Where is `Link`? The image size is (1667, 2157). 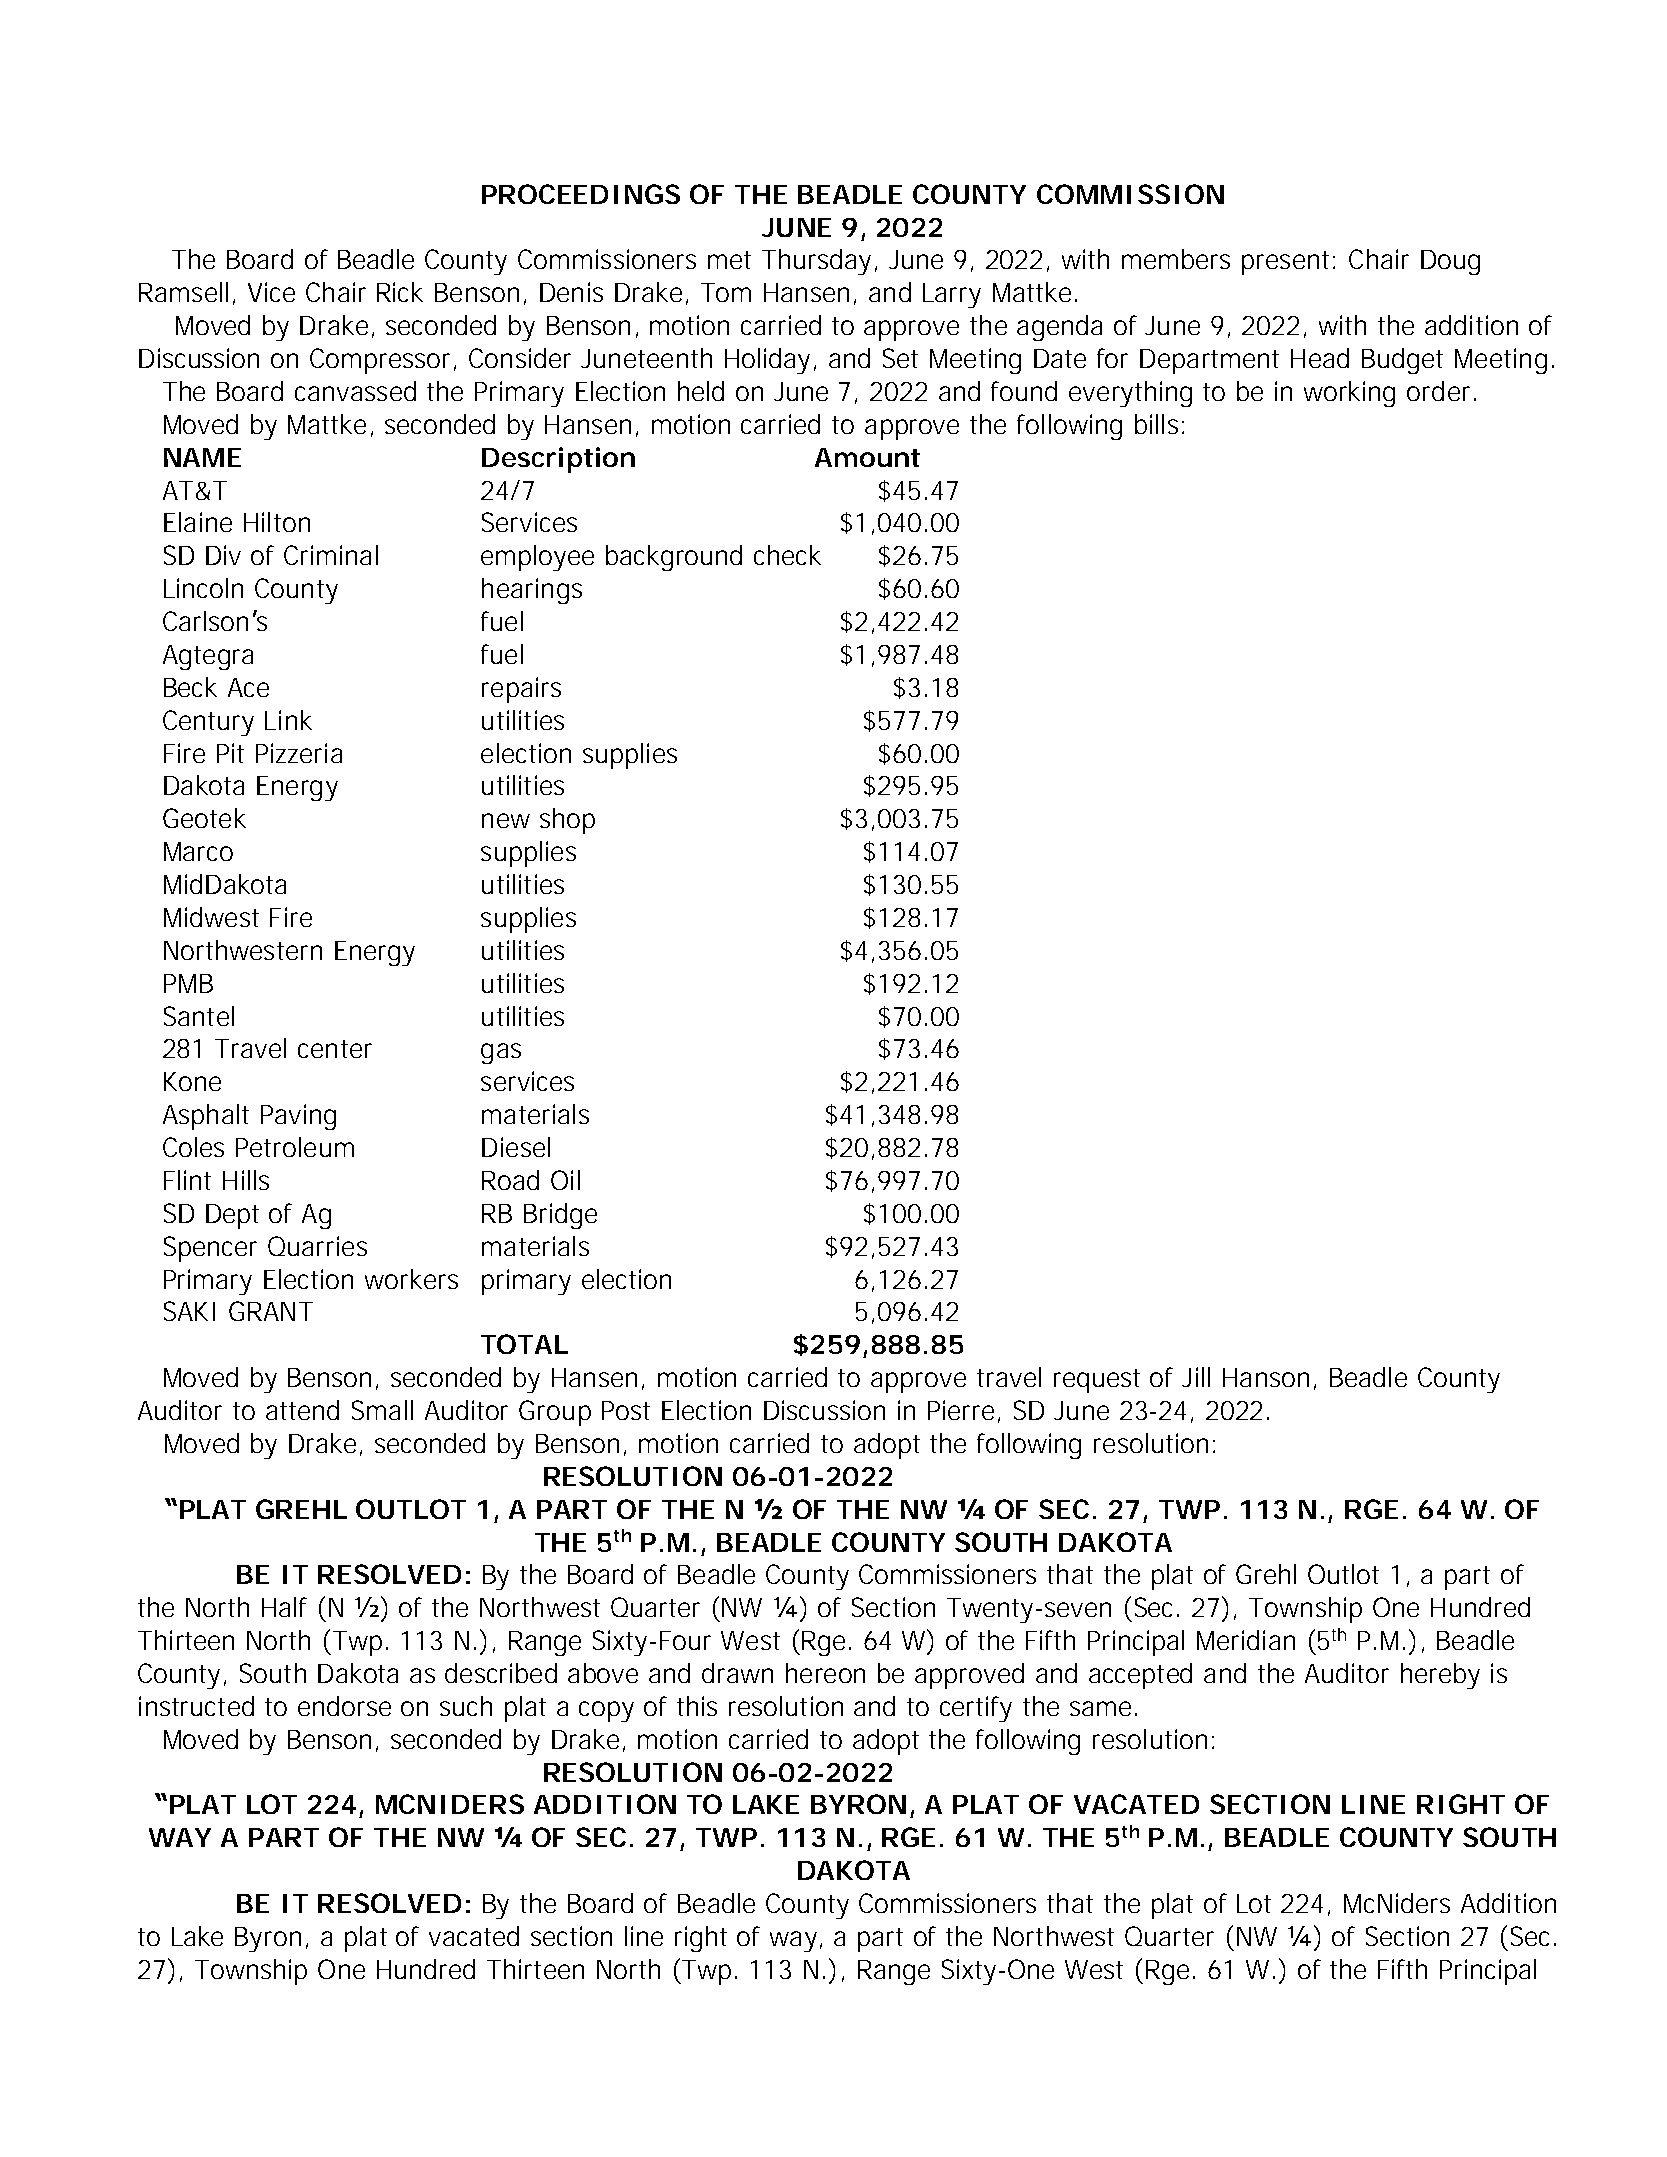 Link is located at coordinates (288, 720).
